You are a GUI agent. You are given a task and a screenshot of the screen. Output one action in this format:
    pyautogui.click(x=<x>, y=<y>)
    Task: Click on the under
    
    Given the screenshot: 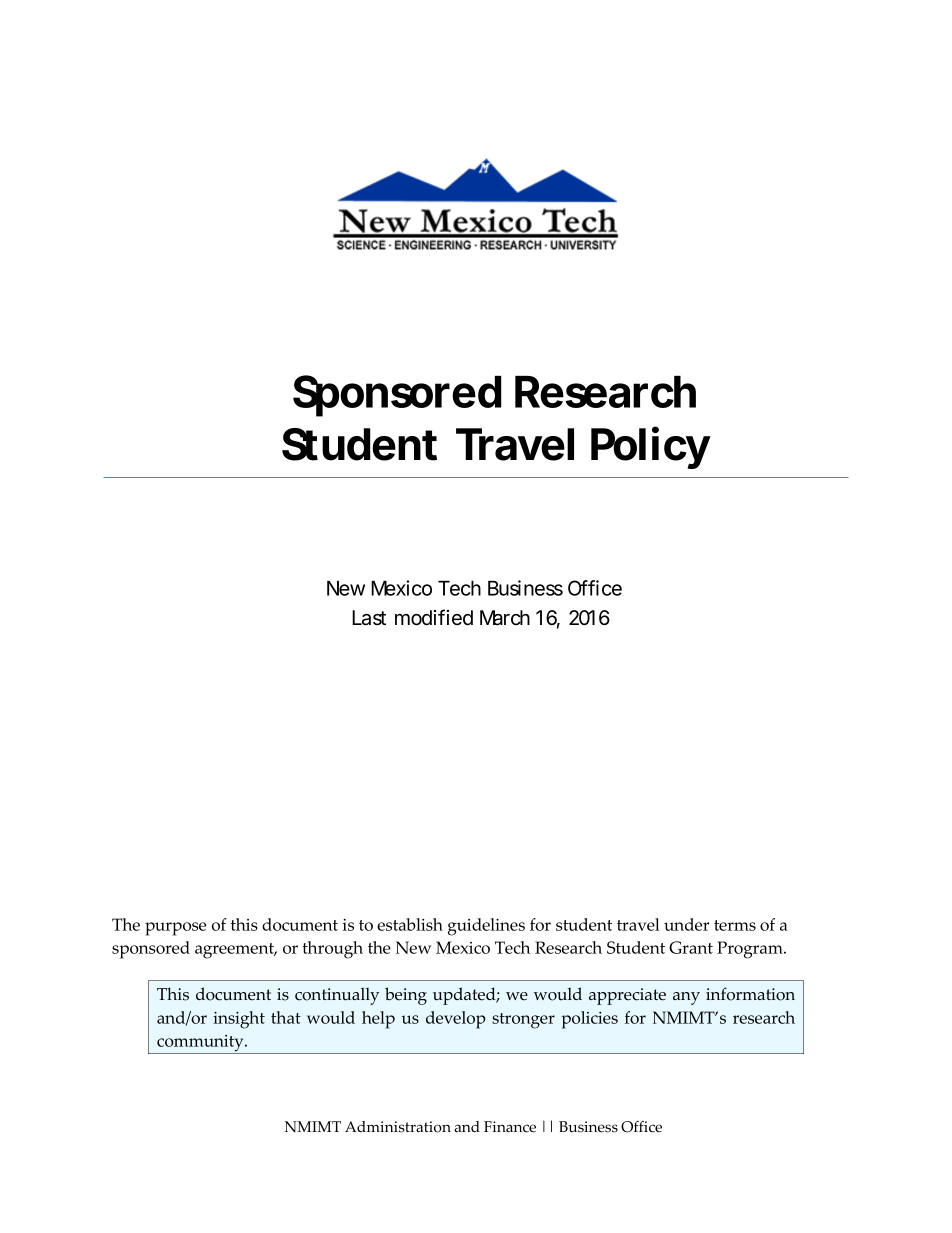 What is the action you would take?
    pyautogui.click(x=686, y=924)
